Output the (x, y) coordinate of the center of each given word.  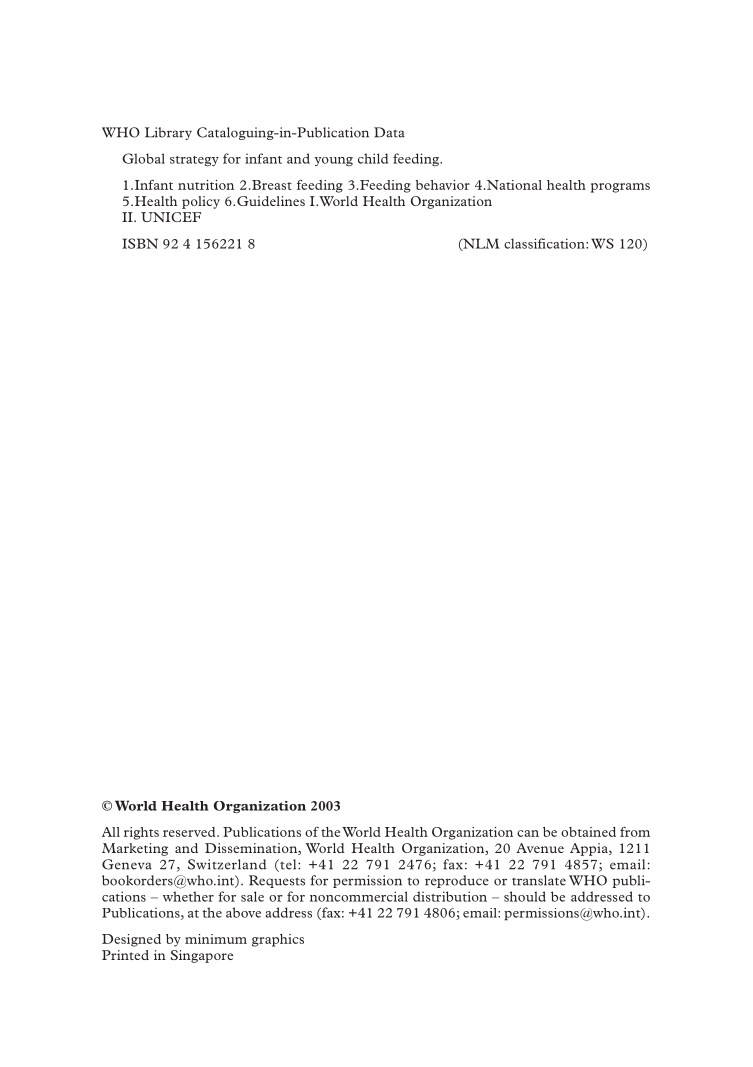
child (373, 158)
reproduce (457, 881)
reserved (190, 832)
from (635, 832)
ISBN (140, 243)
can (528, 833)
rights (141, 833)
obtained (588, 832)
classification (545, 243)
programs (620, 188)
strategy (194, 161)
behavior (443, 185)
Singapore (202, 956)
